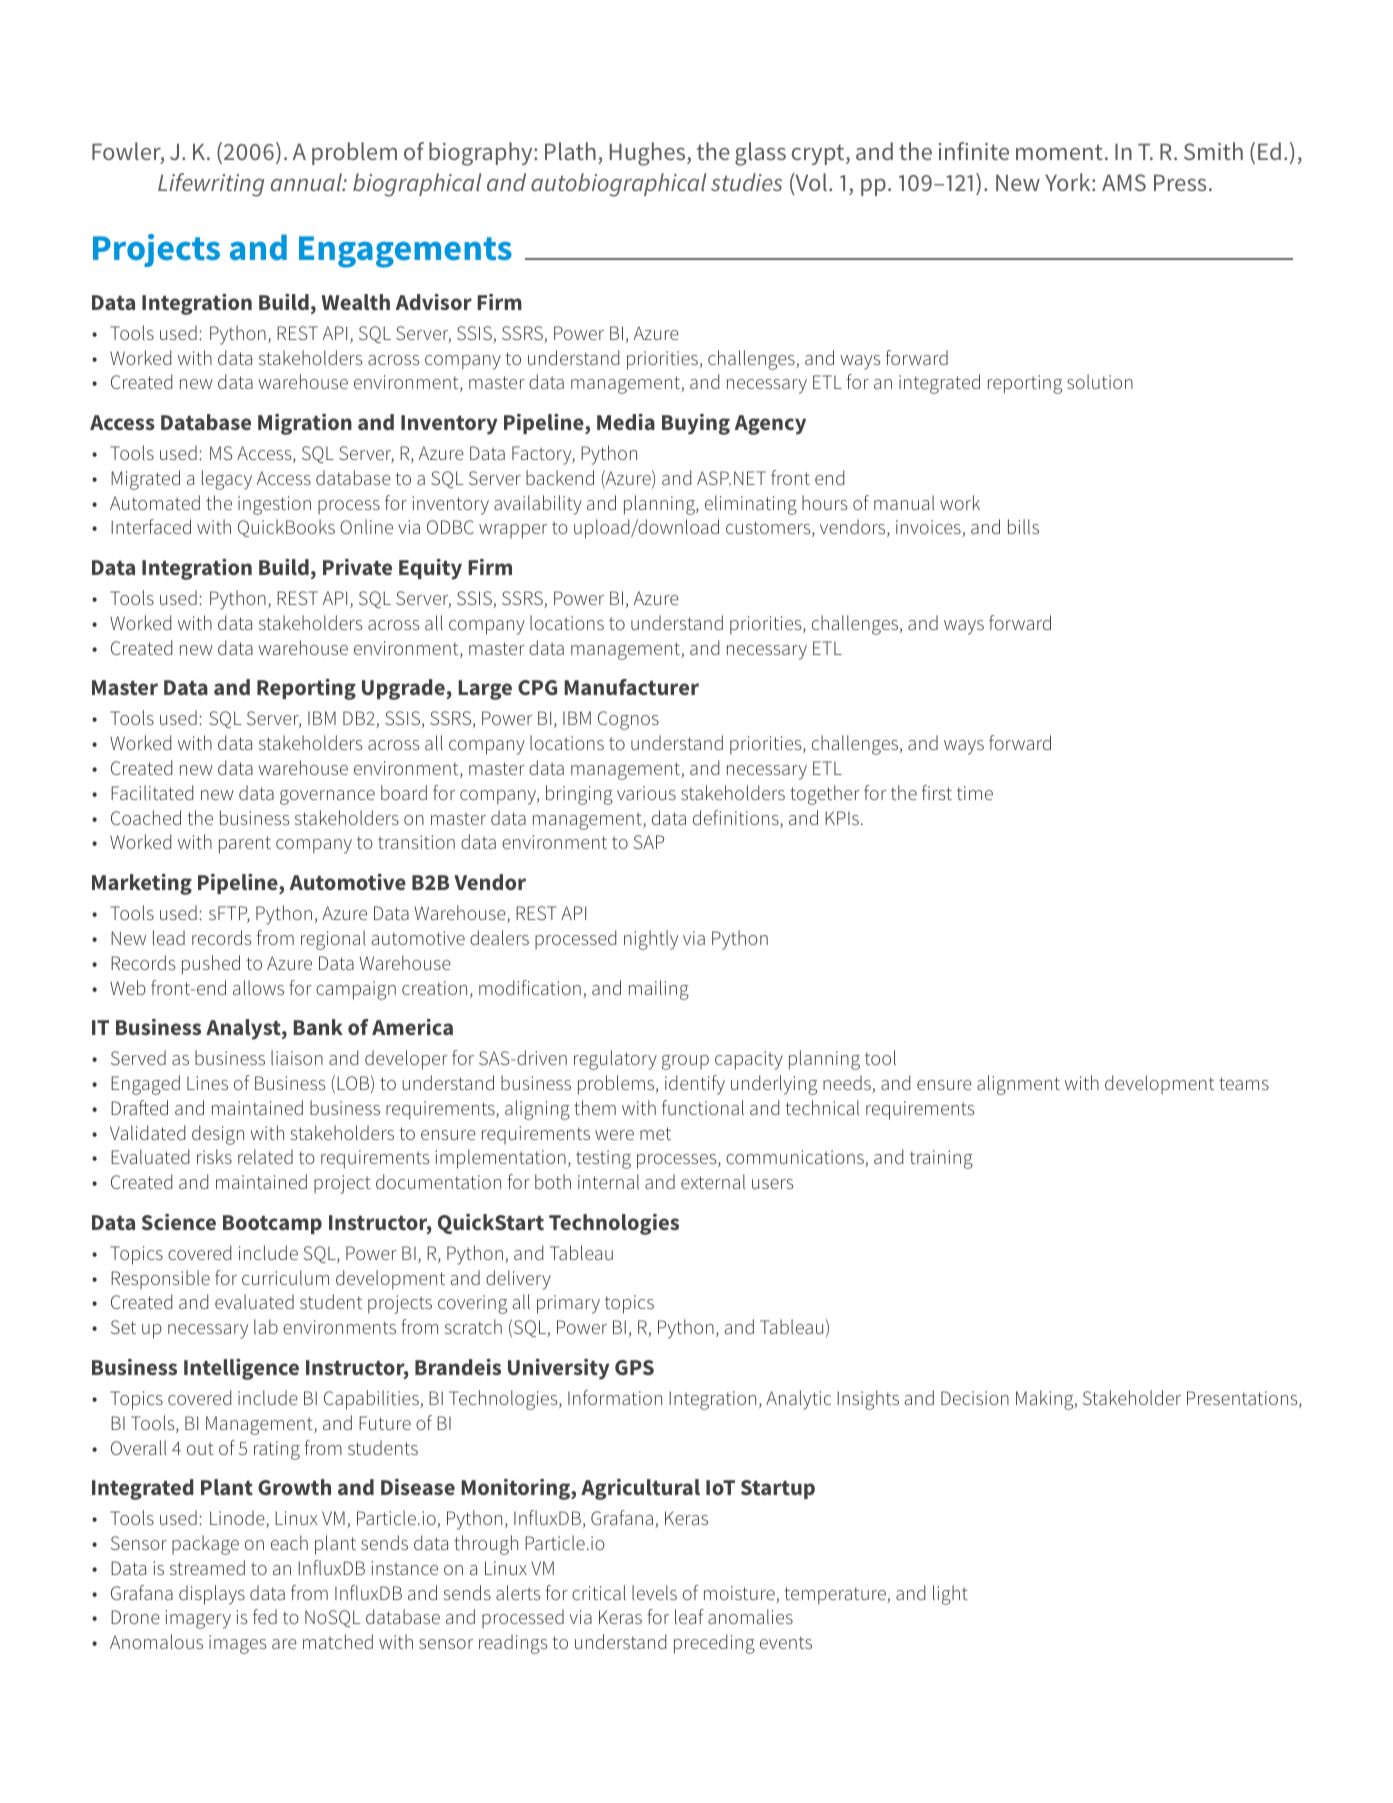 The image size is (1393, 1803). I want to click on fed, so click(265, 1616).
